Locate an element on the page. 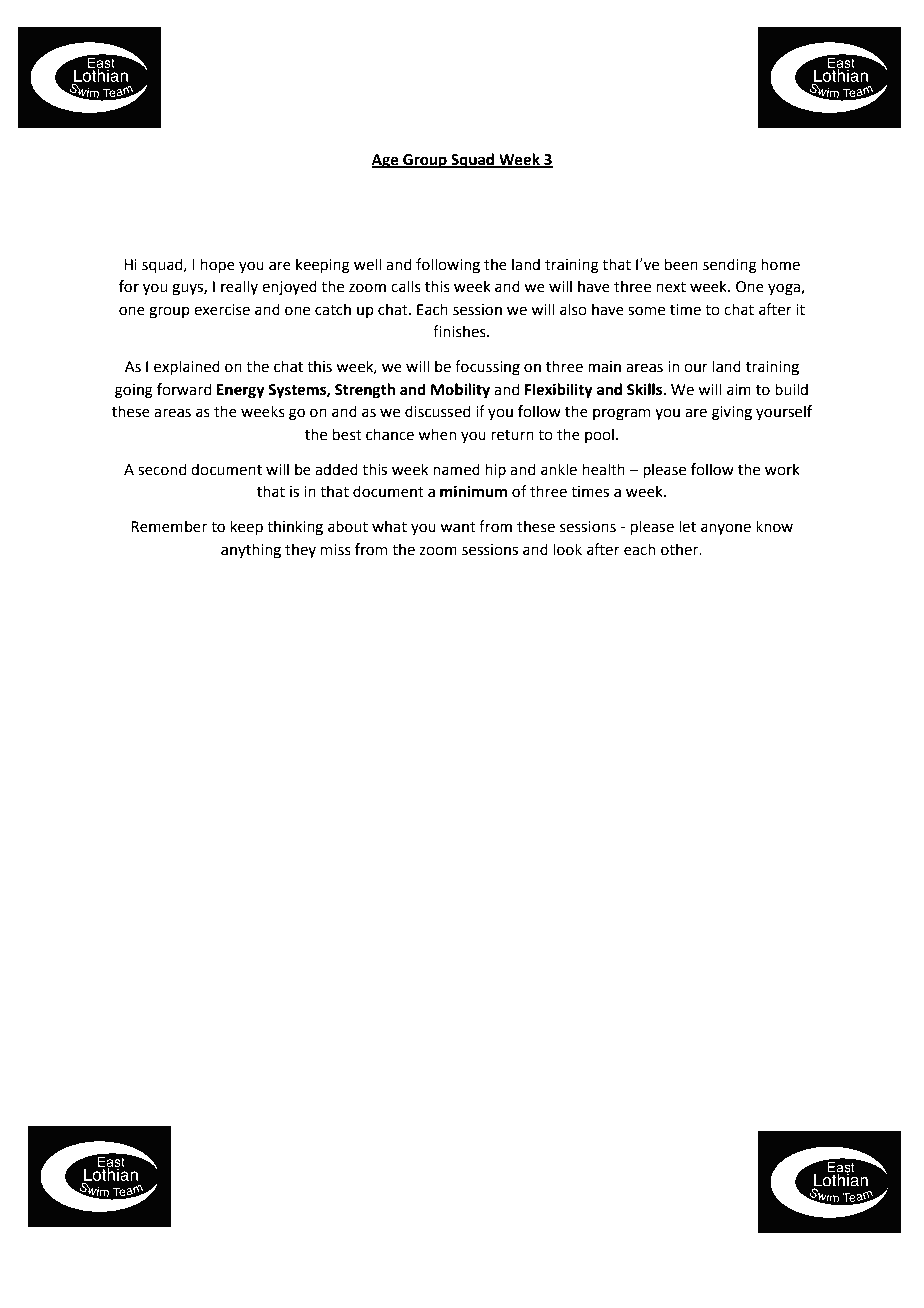 The width and height of the page is (924, 1308). calls is located at coordinates (406, 286).
